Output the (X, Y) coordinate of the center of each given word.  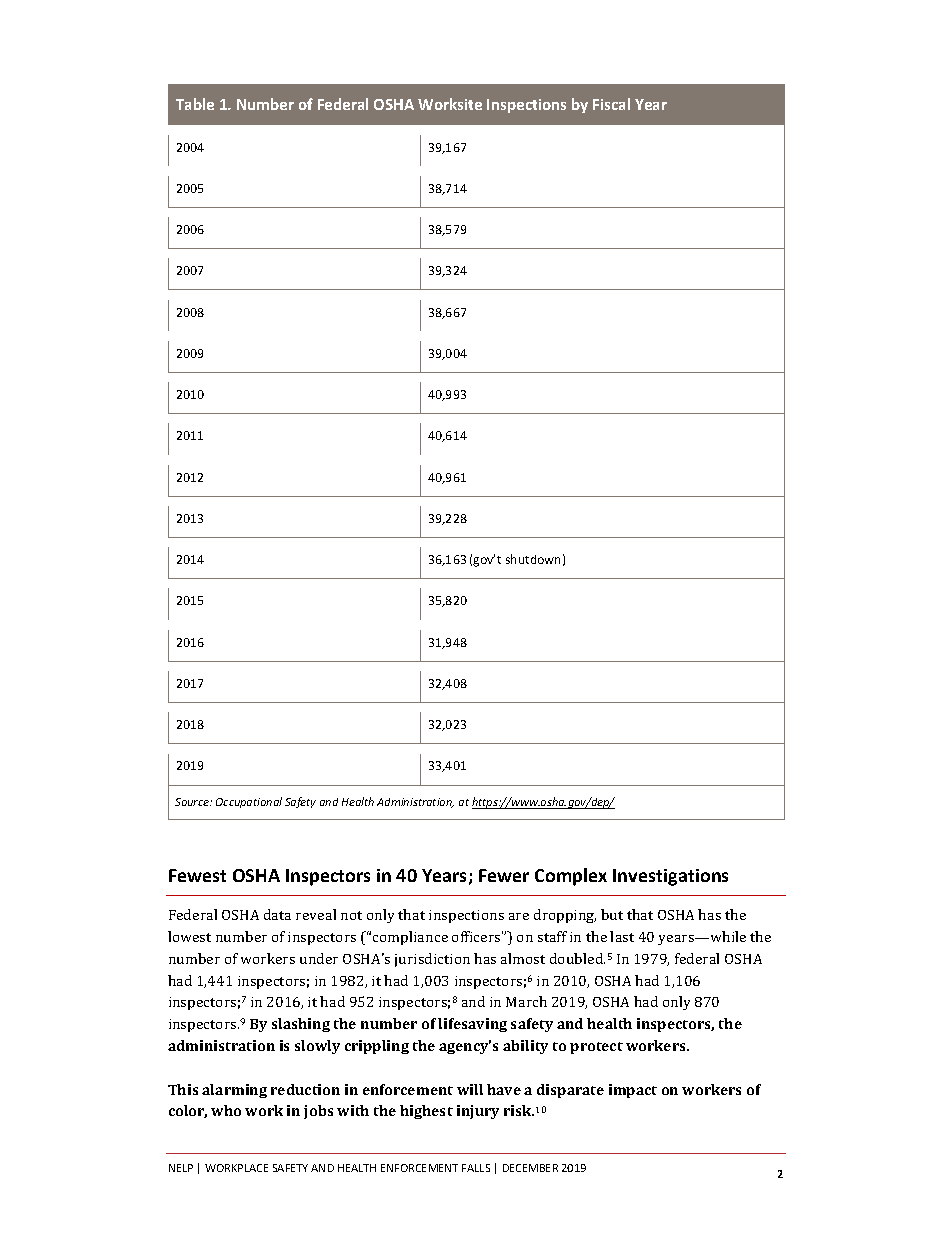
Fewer (504, 875)
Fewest (197, 875)
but (612, 914)
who (226, 1110)
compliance (410, 938)
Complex (571, 877)
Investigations (670, 877)
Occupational (249, 802)
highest (426, 1112)
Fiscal (611, 104)
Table (195, 104)
